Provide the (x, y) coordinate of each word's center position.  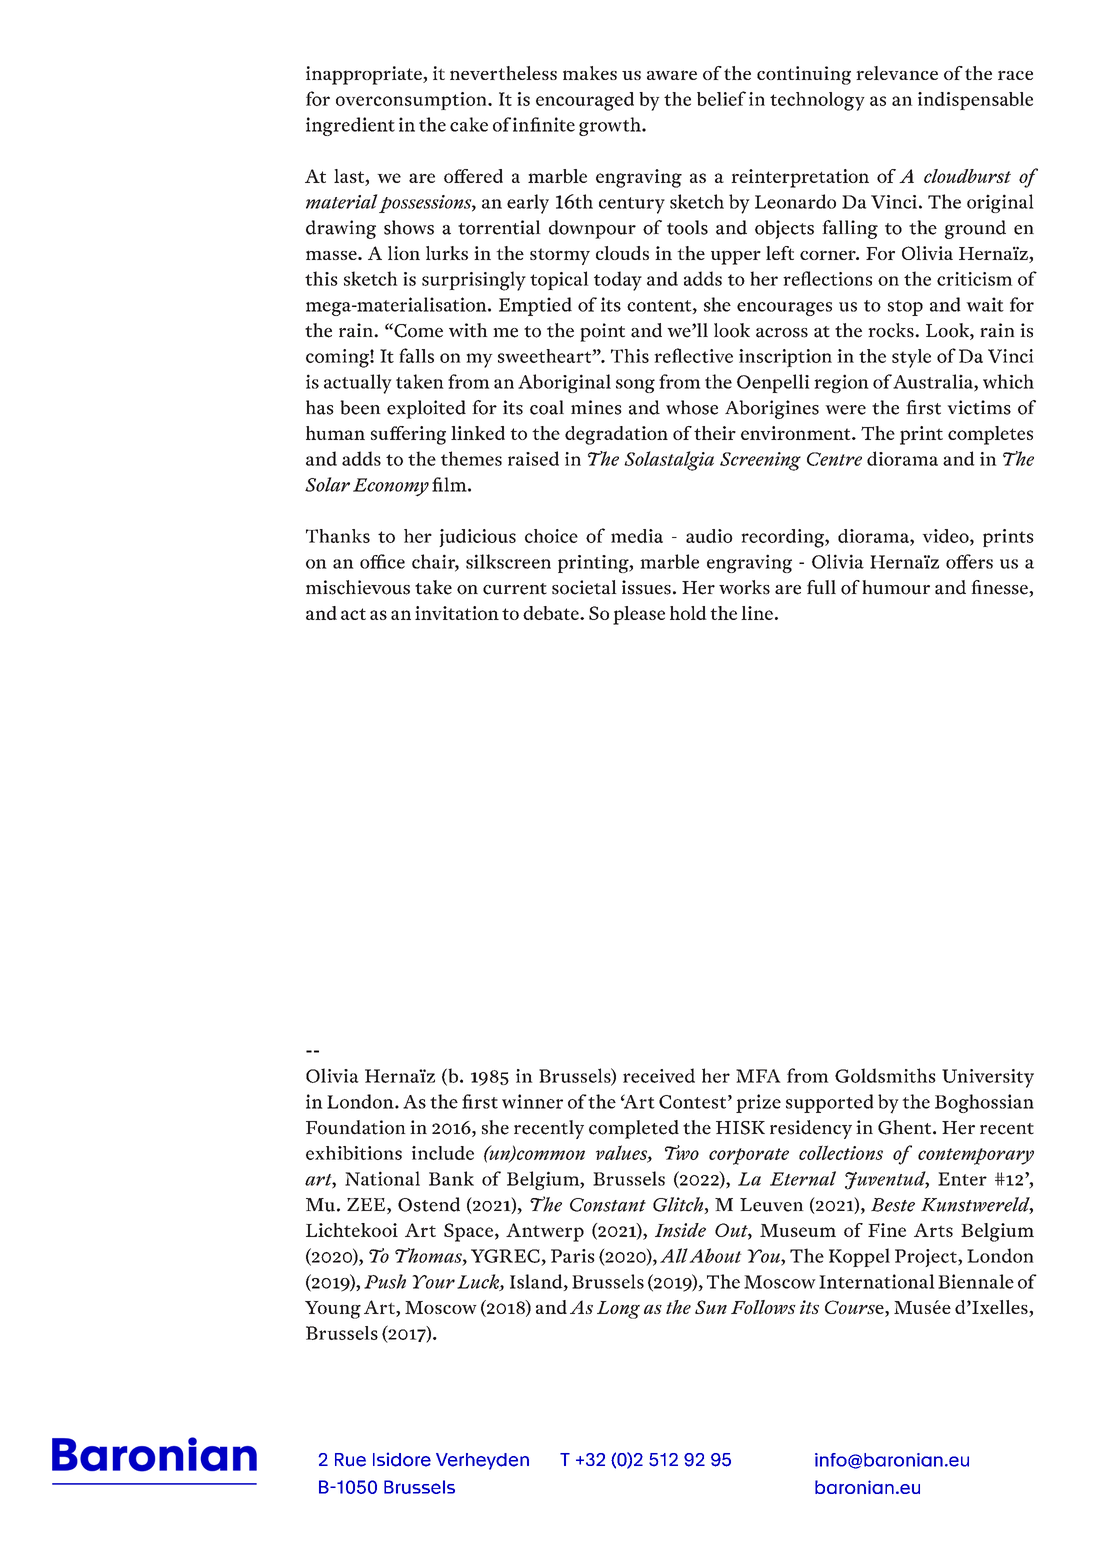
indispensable (975, 101)
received (659, 1075)
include (443, 1153)
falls (416, 355)
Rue (350, 1460)
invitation (457, 613)
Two (682, 1152)
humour (896, 587)
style (911, 358)
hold (688, 613)
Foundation (356, 1127)
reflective (693, 355)
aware (672, 75)
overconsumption (412, 101)
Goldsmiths (885, 1075)
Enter (962, 1179)
